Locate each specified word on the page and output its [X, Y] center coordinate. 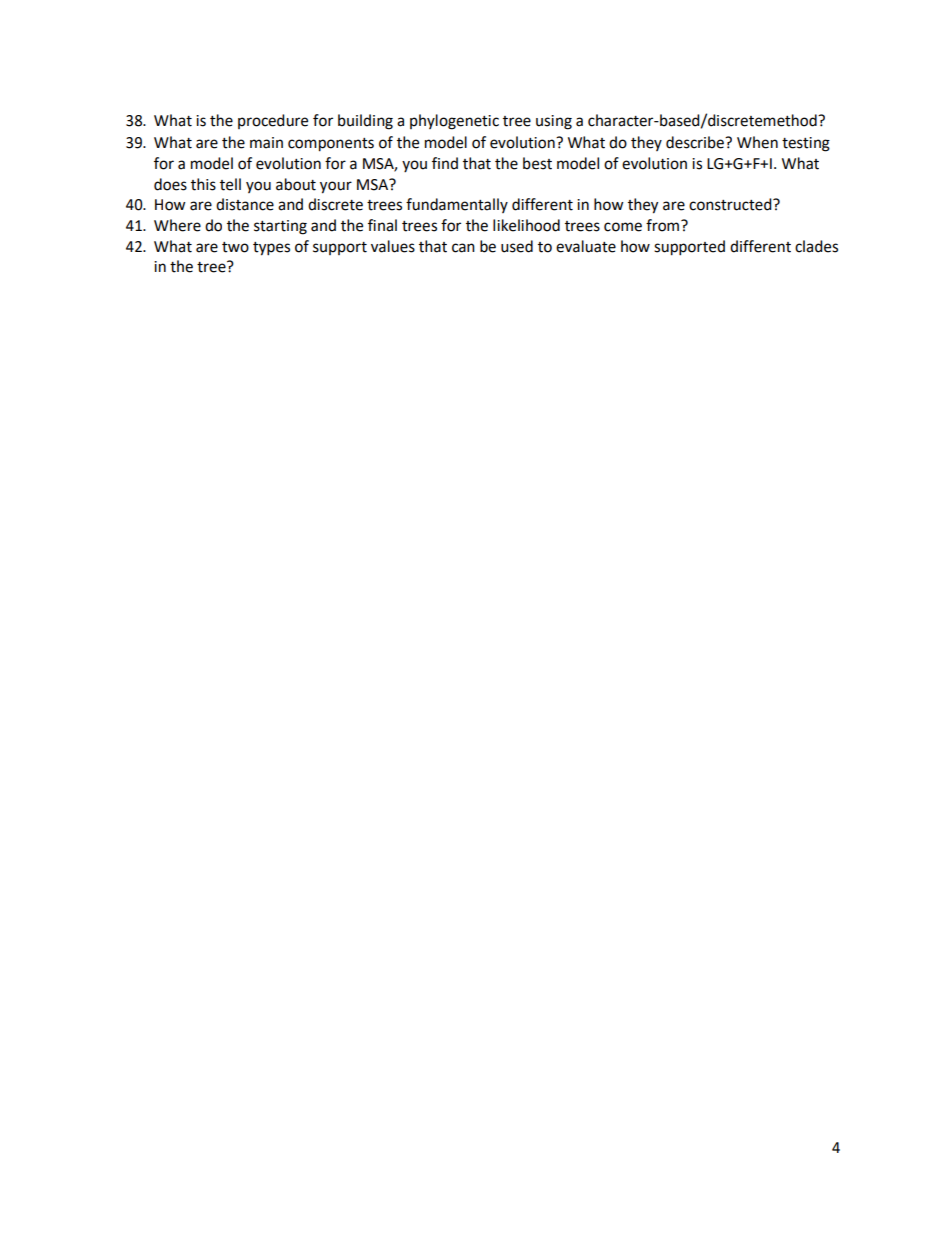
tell [230, 184]
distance [245, 204]
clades [816, 246]
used [517, 246]
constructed [731, 204]
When [757, 142]
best [537, 163]
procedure [273, 121]
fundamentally [457, 205]
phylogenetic [454, 122]
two [235, 247]
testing [806, 144]
